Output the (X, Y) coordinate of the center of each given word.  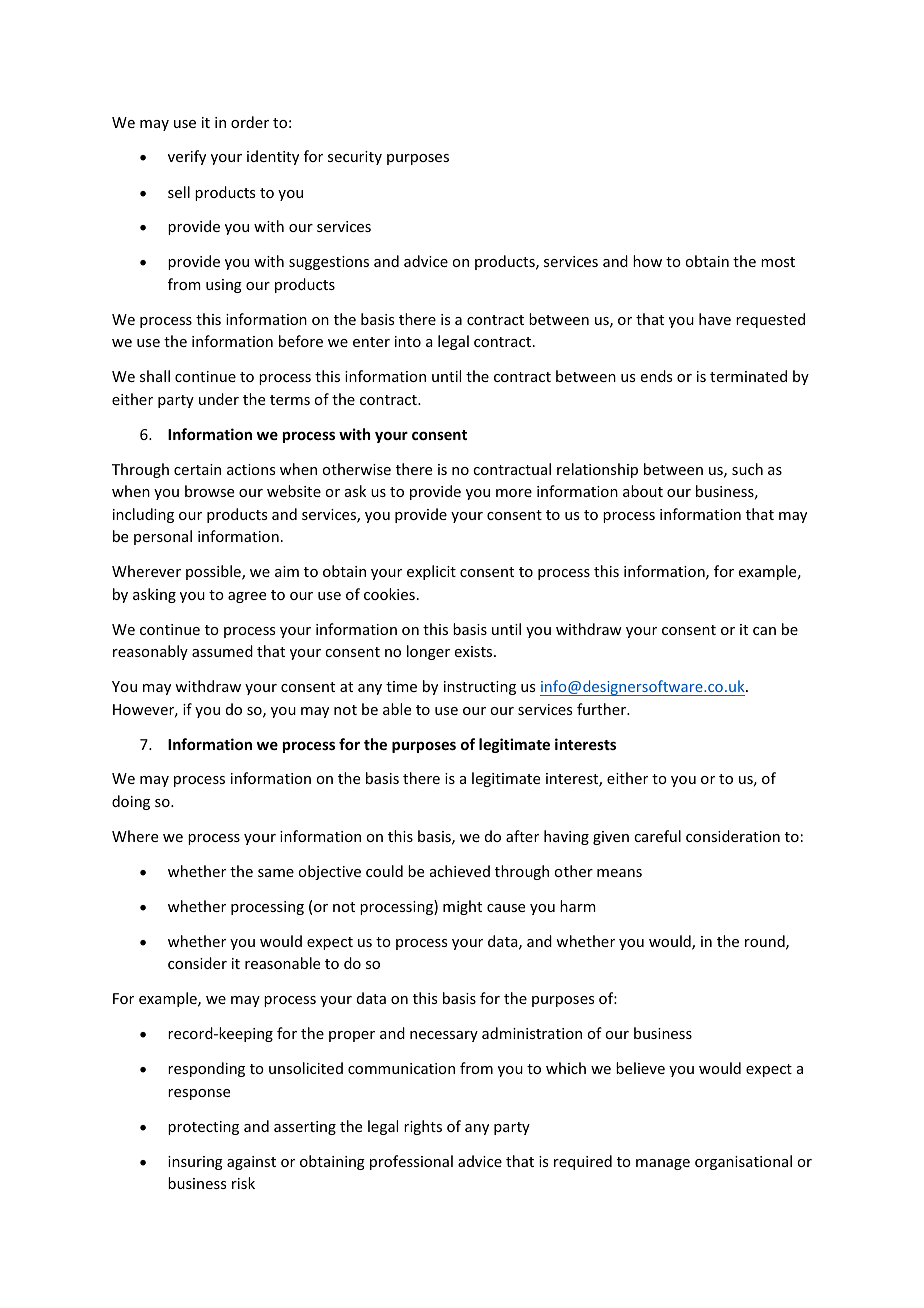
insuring (195, 1163)
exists (475, 651)
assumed (222, 651)
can (764, 631)
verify (187, 157)
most (778, 262)
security (355, 158)
